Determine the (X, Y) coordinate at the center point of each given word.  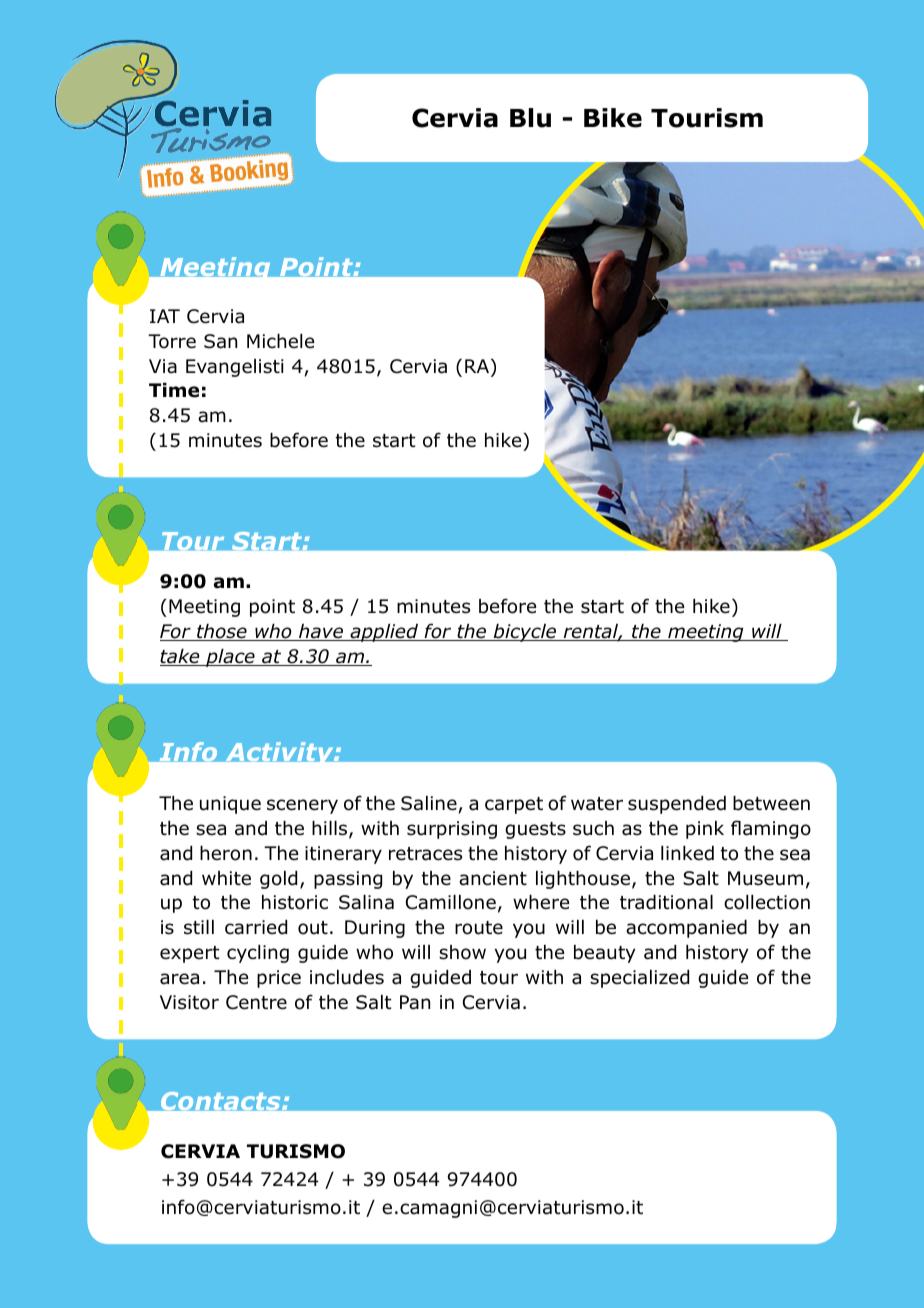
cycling (258, 954)
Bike (613, 118)
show (462, 952)
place (230, 658)
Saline (430, 804)
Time (174, 390)
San (220, 341)
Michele (280, 341)
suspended (677, 805)
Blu (530, 118)
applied (384, 633)
